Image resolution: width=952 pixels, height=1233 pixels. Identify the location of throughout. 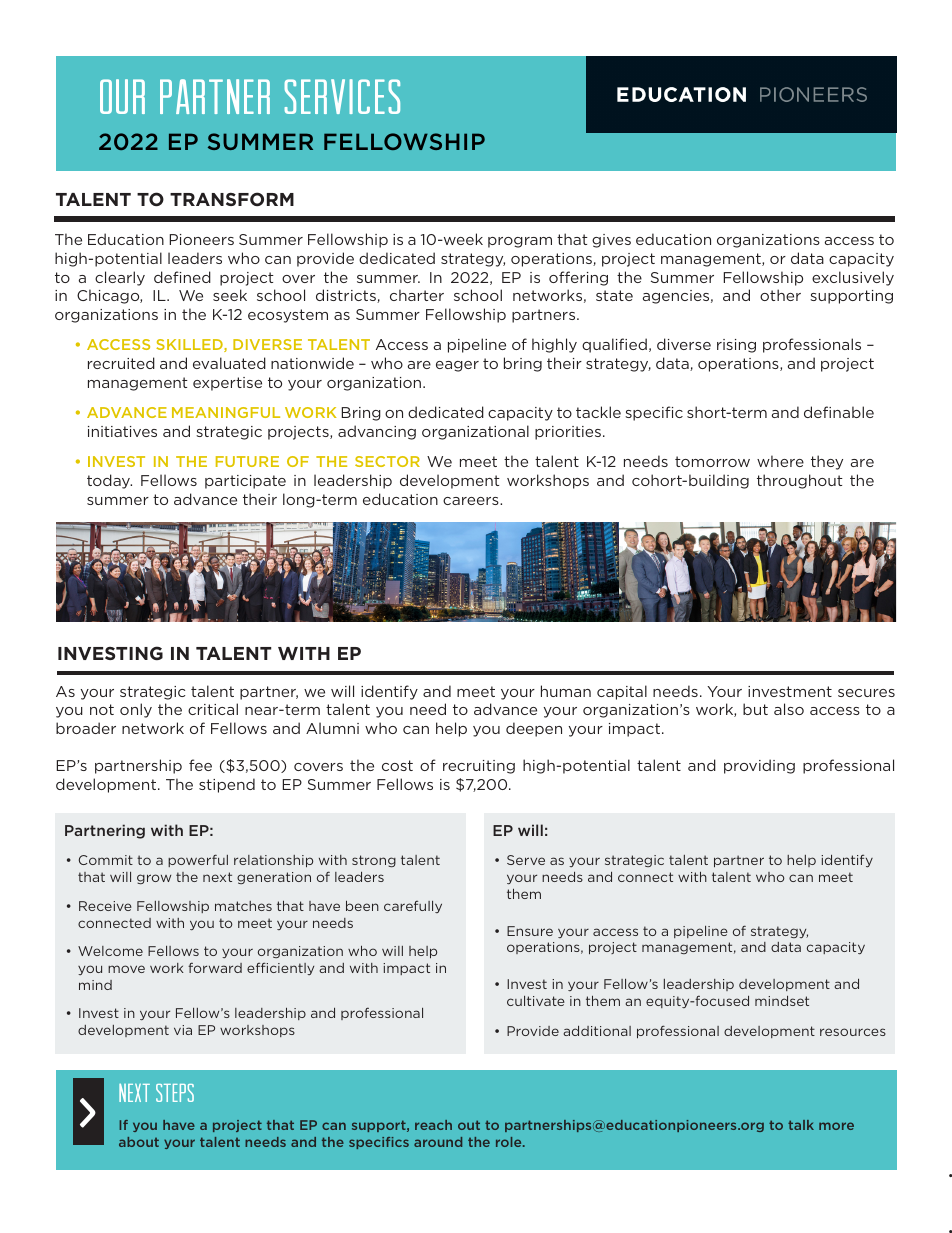
(800, 481).
